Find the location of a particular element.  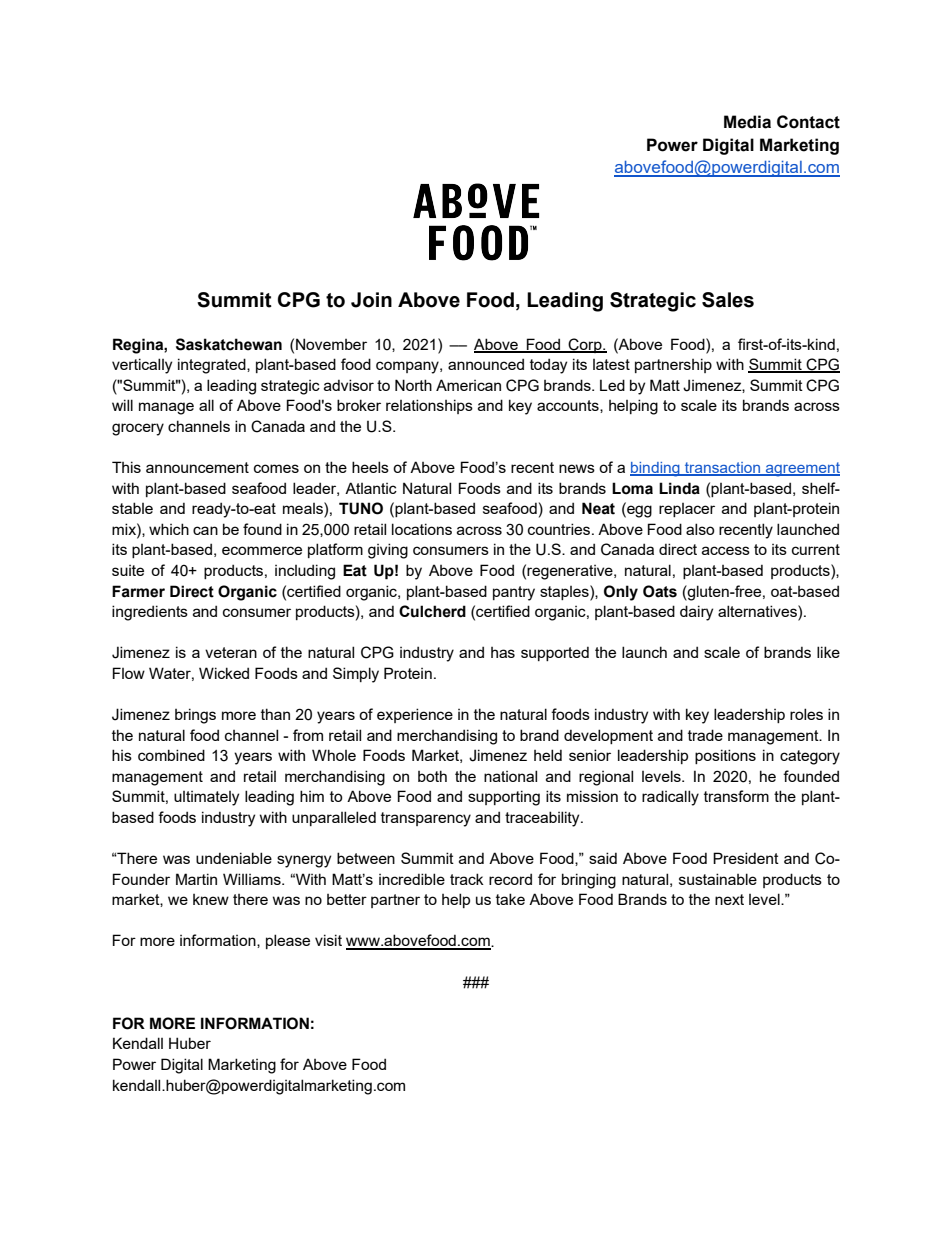

which is located at coordinates (169, 529).
